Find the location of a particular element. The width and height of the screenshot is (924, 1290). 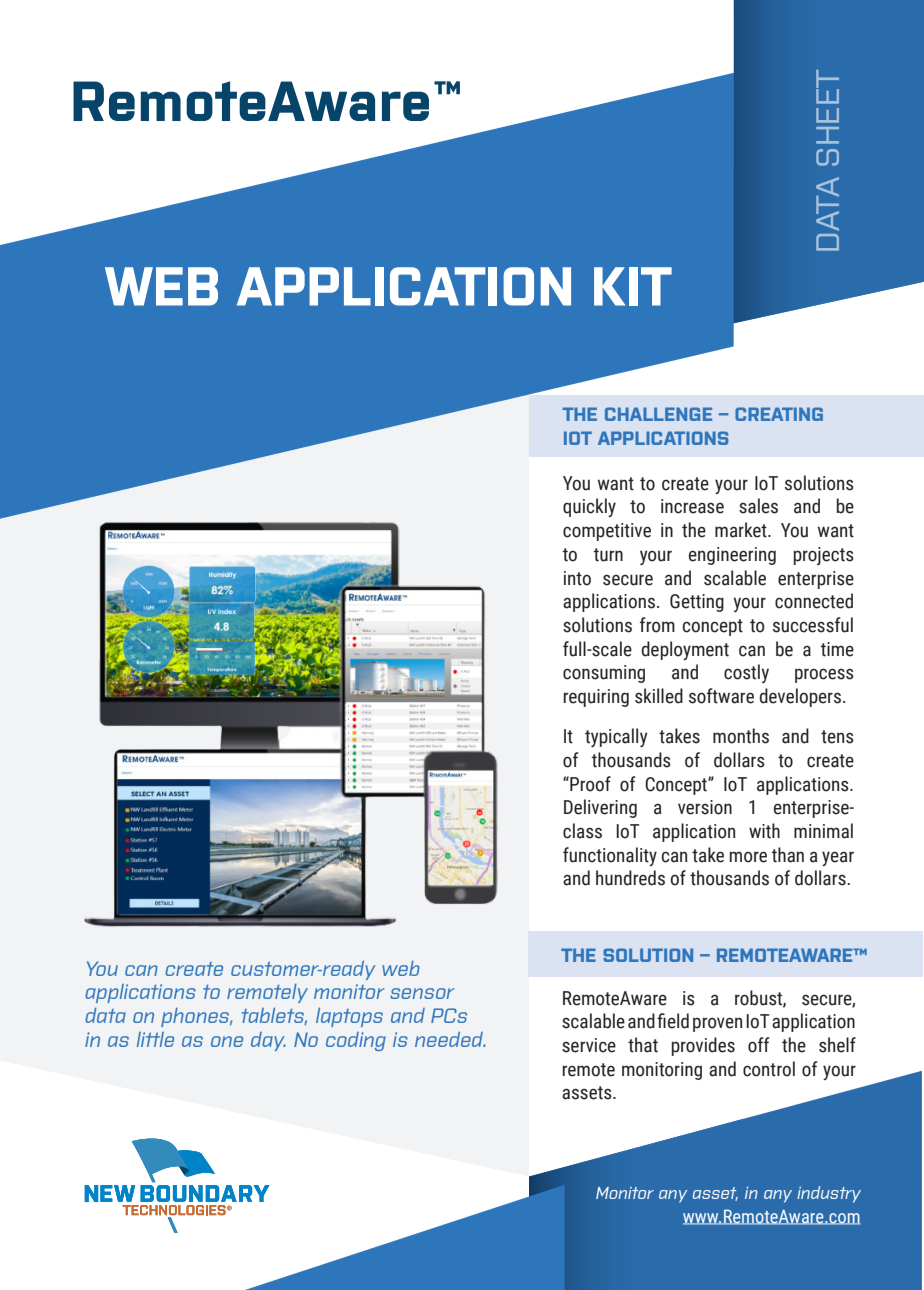

CHALLENGE is located at coordinates (658, 414).
